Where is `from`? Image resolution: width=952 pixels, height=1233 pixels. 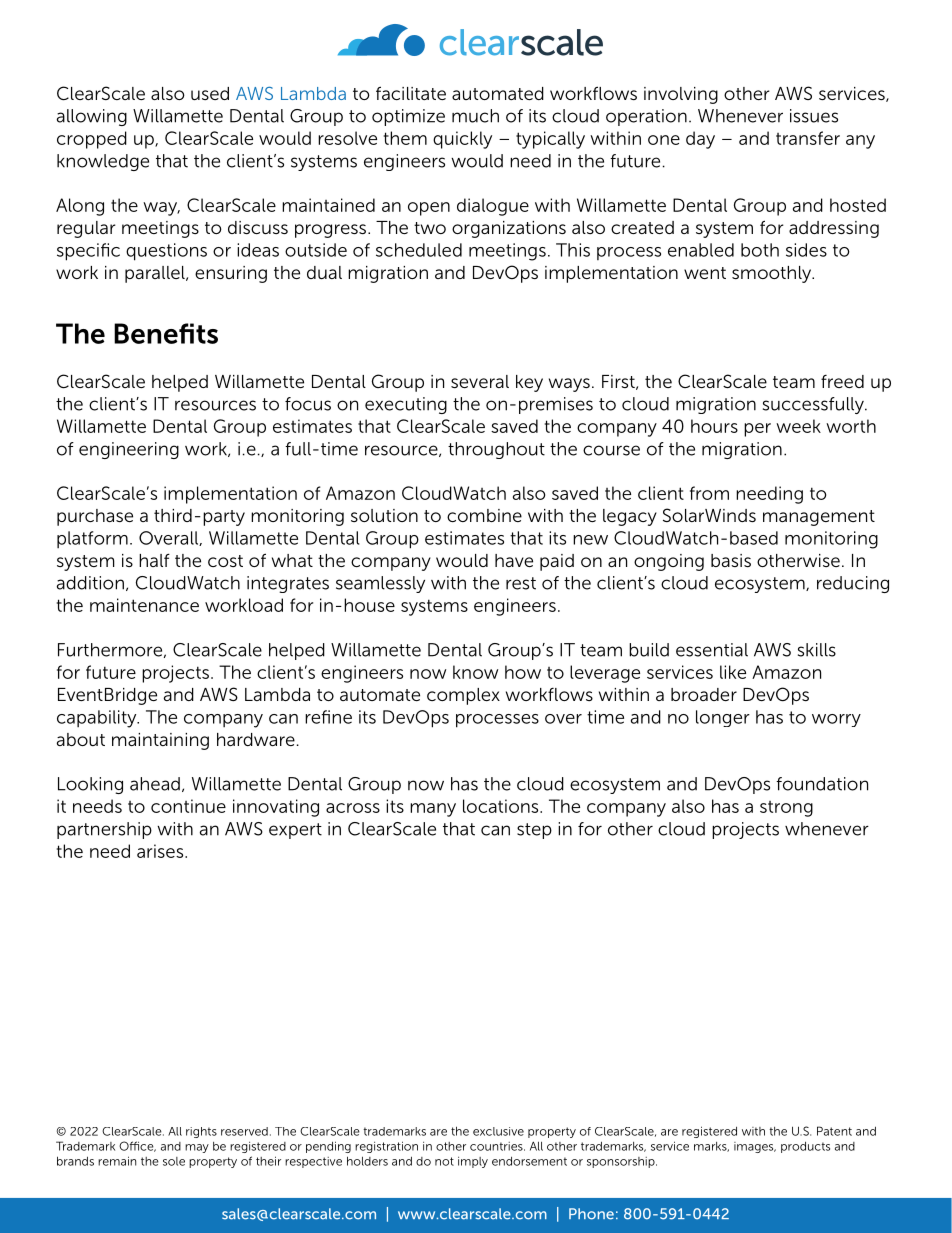 from is located at coordinates (709, 493).
